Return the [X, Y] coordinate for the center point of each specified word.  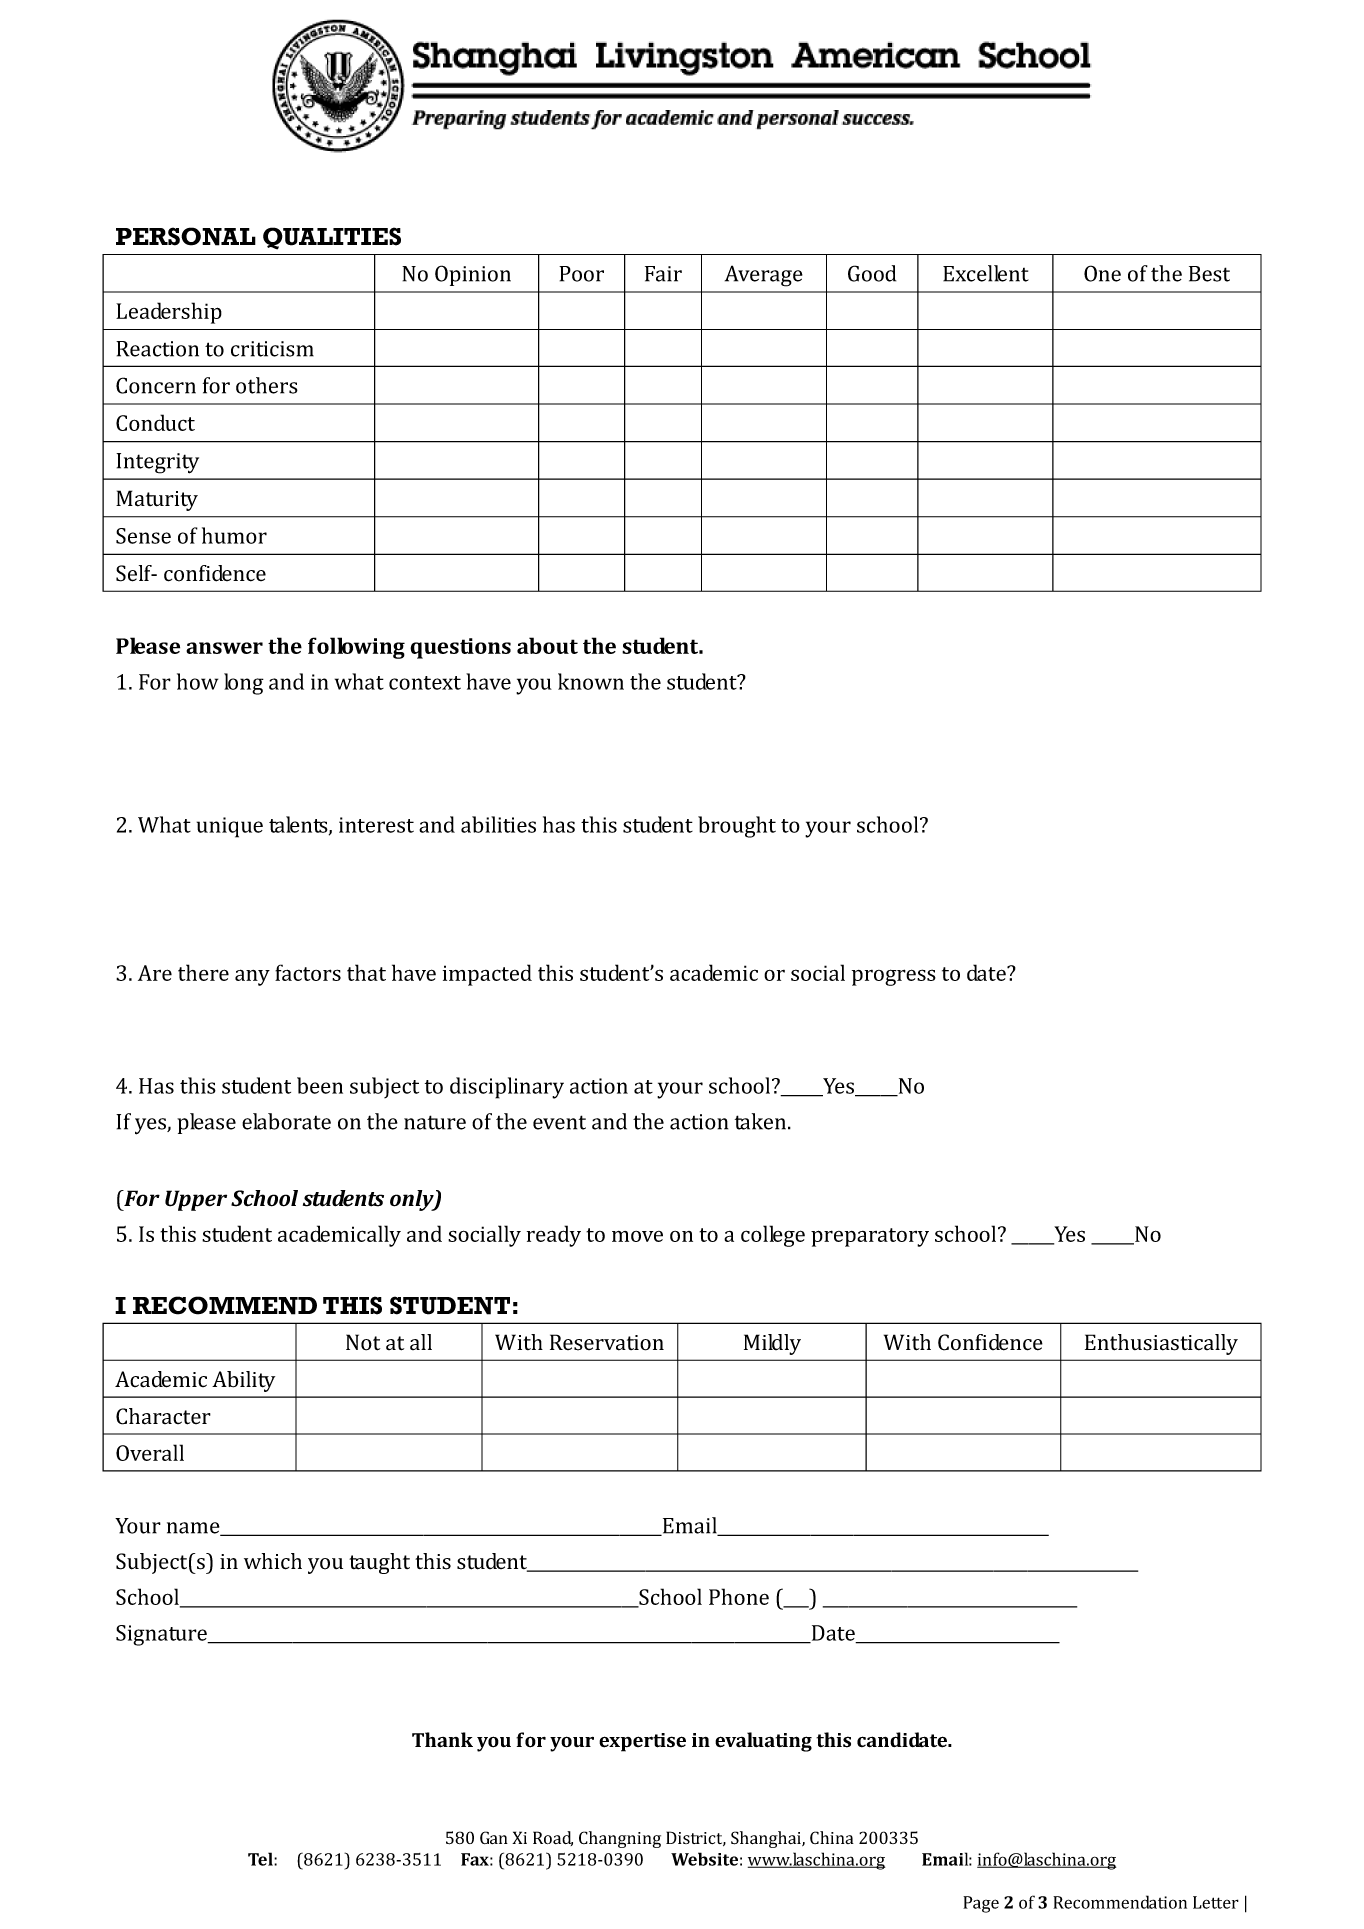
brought [737, 827]
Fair [663, 274]
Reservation [607, 1342]
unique [230, 827]
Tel [261, 1859]
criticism [272, 349]
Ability [243, 1381]
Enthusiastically [1161, 1344]
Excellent [986, 273]
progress [894, 977]
